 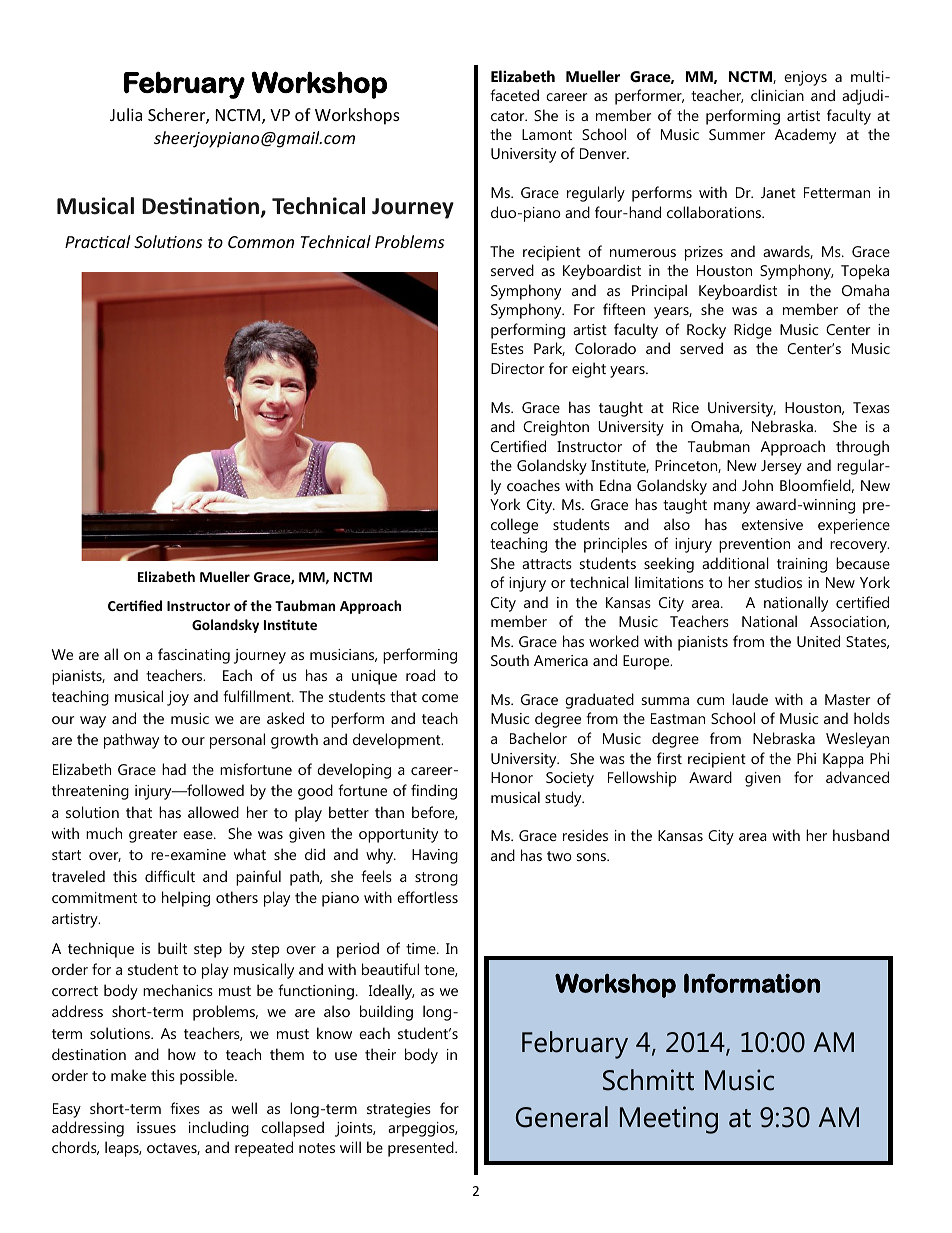 I want to click on Julia, so click(x=126, y=114).
